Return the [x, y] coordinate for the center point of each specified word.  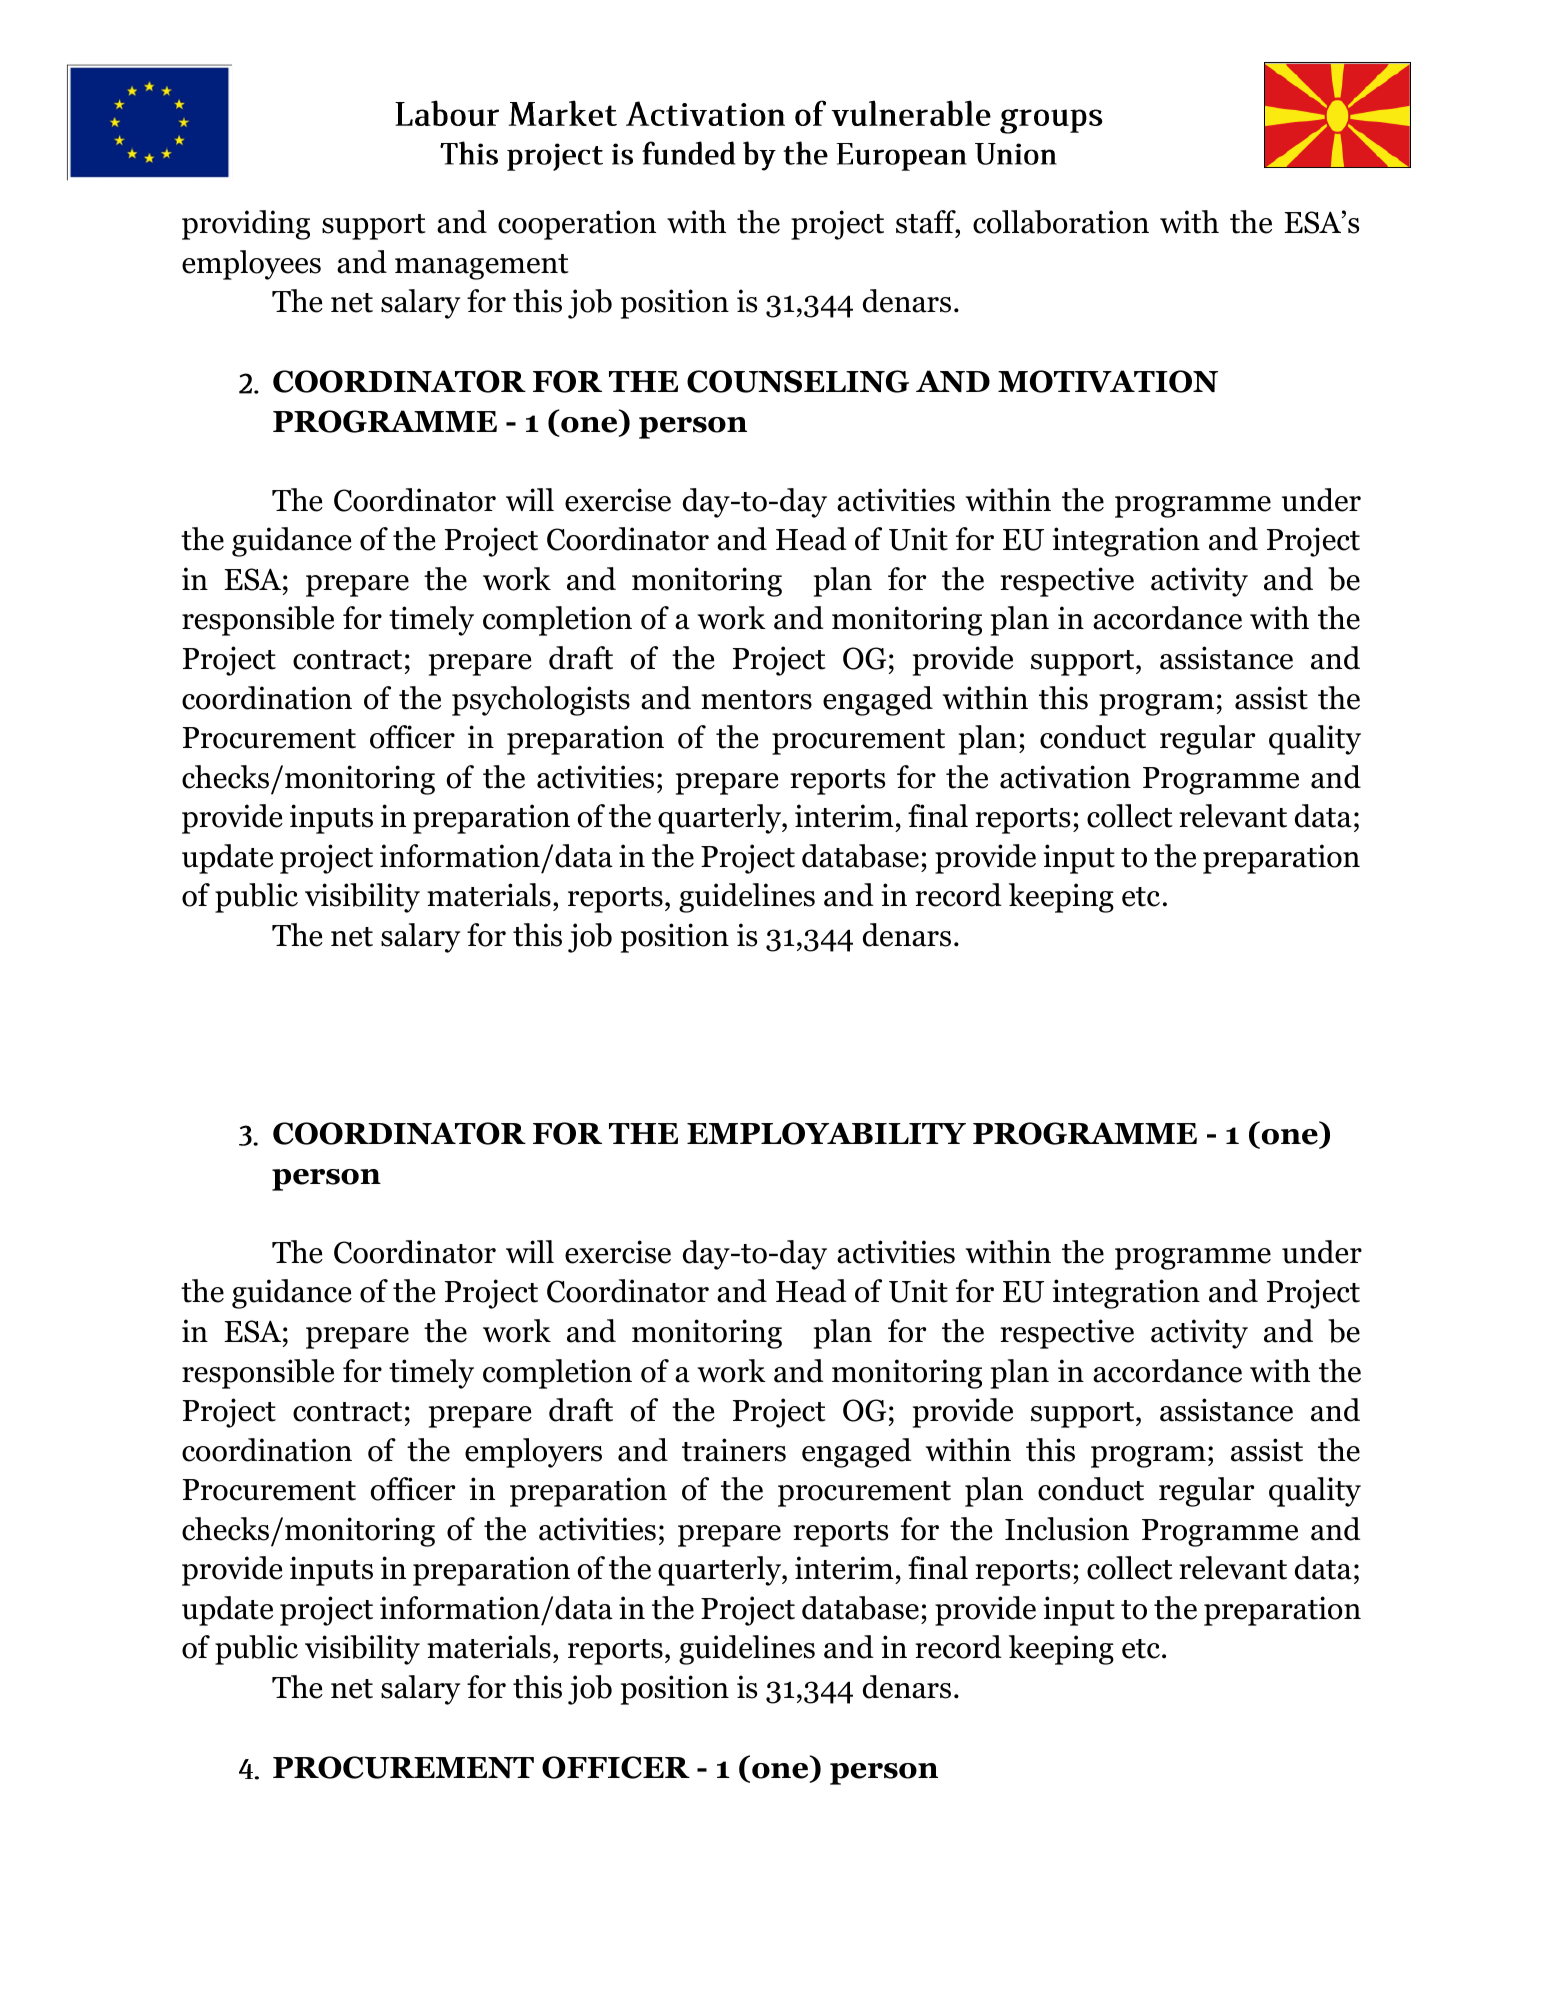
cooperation [577, 225]
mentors [756, 700]
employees [251, 265]
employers [533, 1453]
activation [1065, 777]
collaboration [1061, 222]
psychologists [541, 701]
